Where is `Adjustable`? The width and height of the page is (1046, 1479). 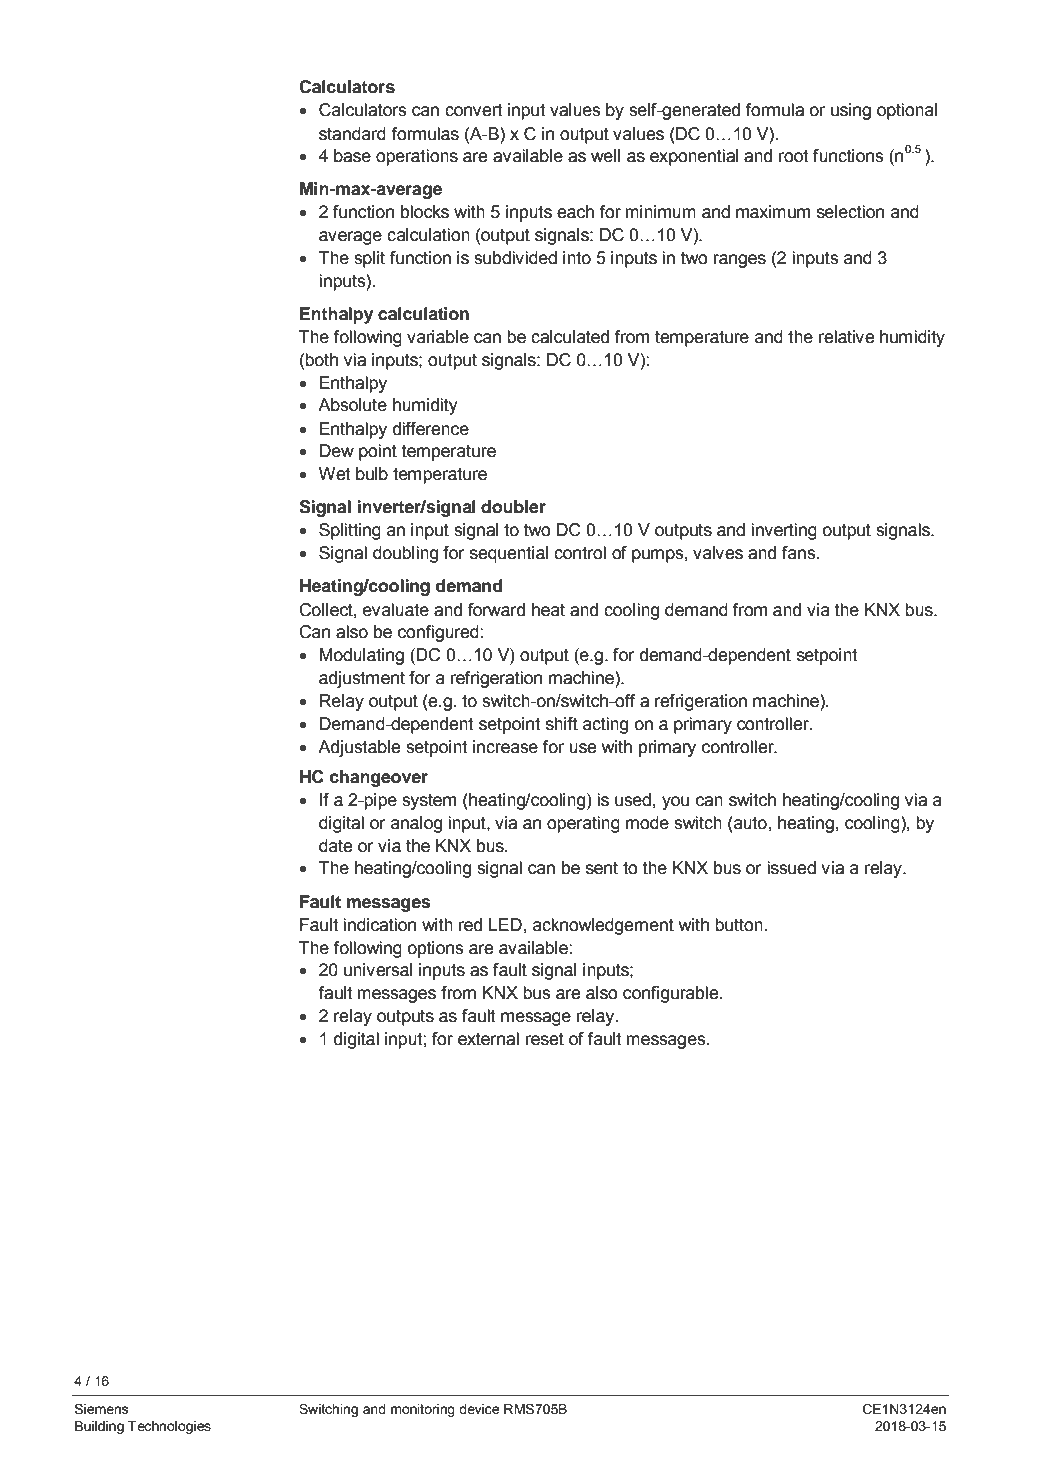
Adjustable is located at coordinates (359, 748).
